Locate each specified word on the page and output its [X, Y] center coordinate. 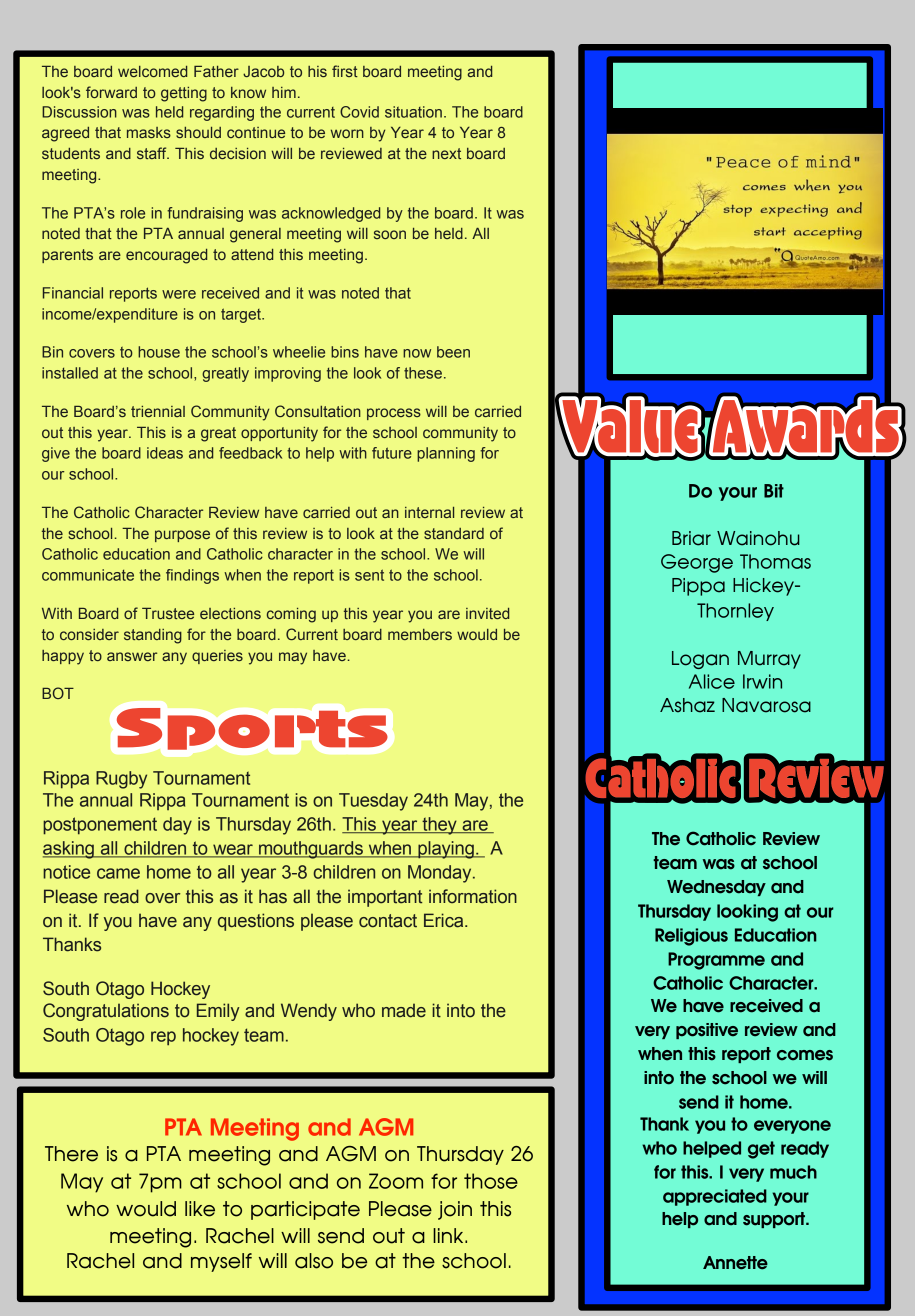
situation [413, 112]
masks [149, 132]
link [449, 1235]
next [446, 153]
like [200, 1209]
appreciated [715, 1197]
